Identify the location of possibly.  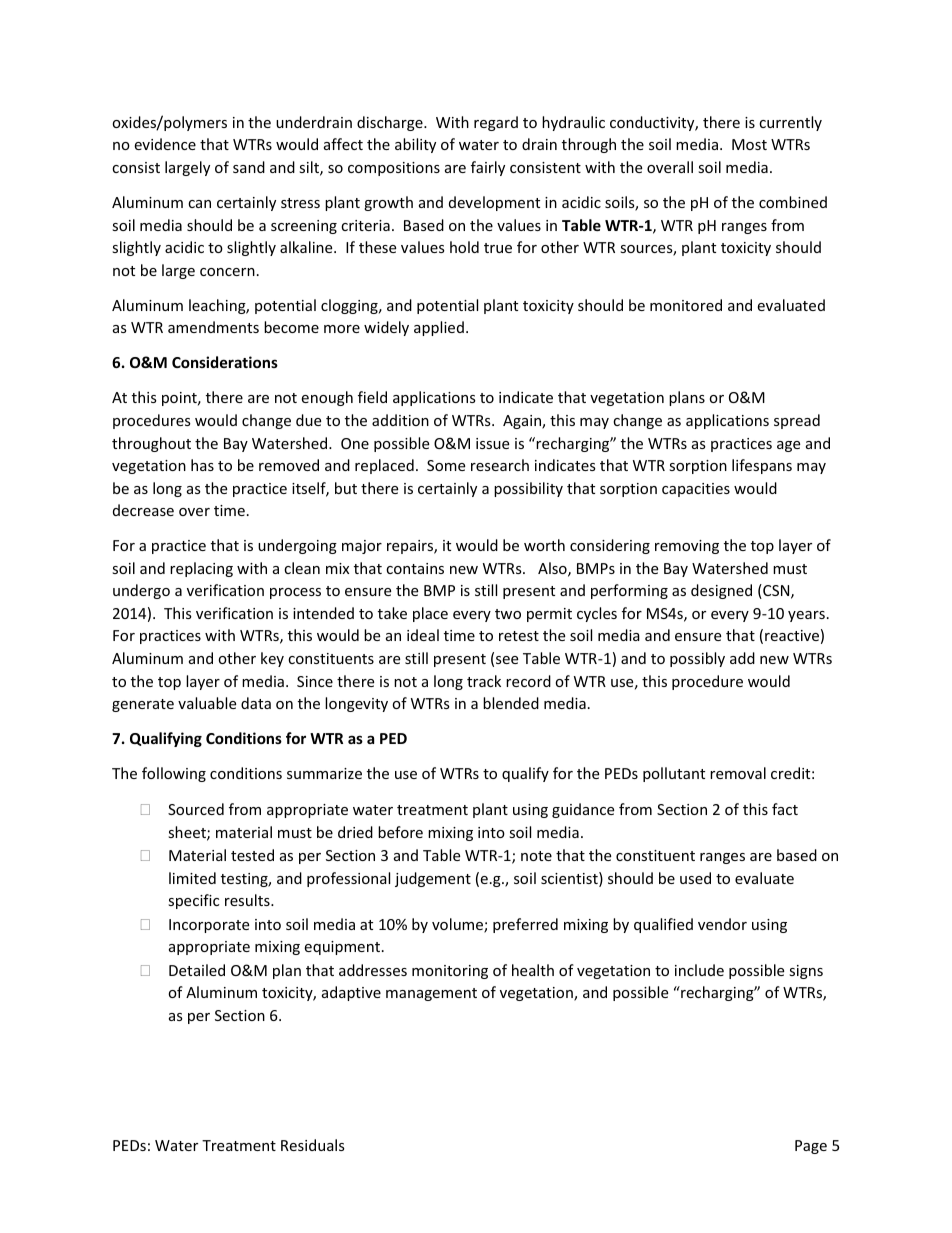
(697, 659).
